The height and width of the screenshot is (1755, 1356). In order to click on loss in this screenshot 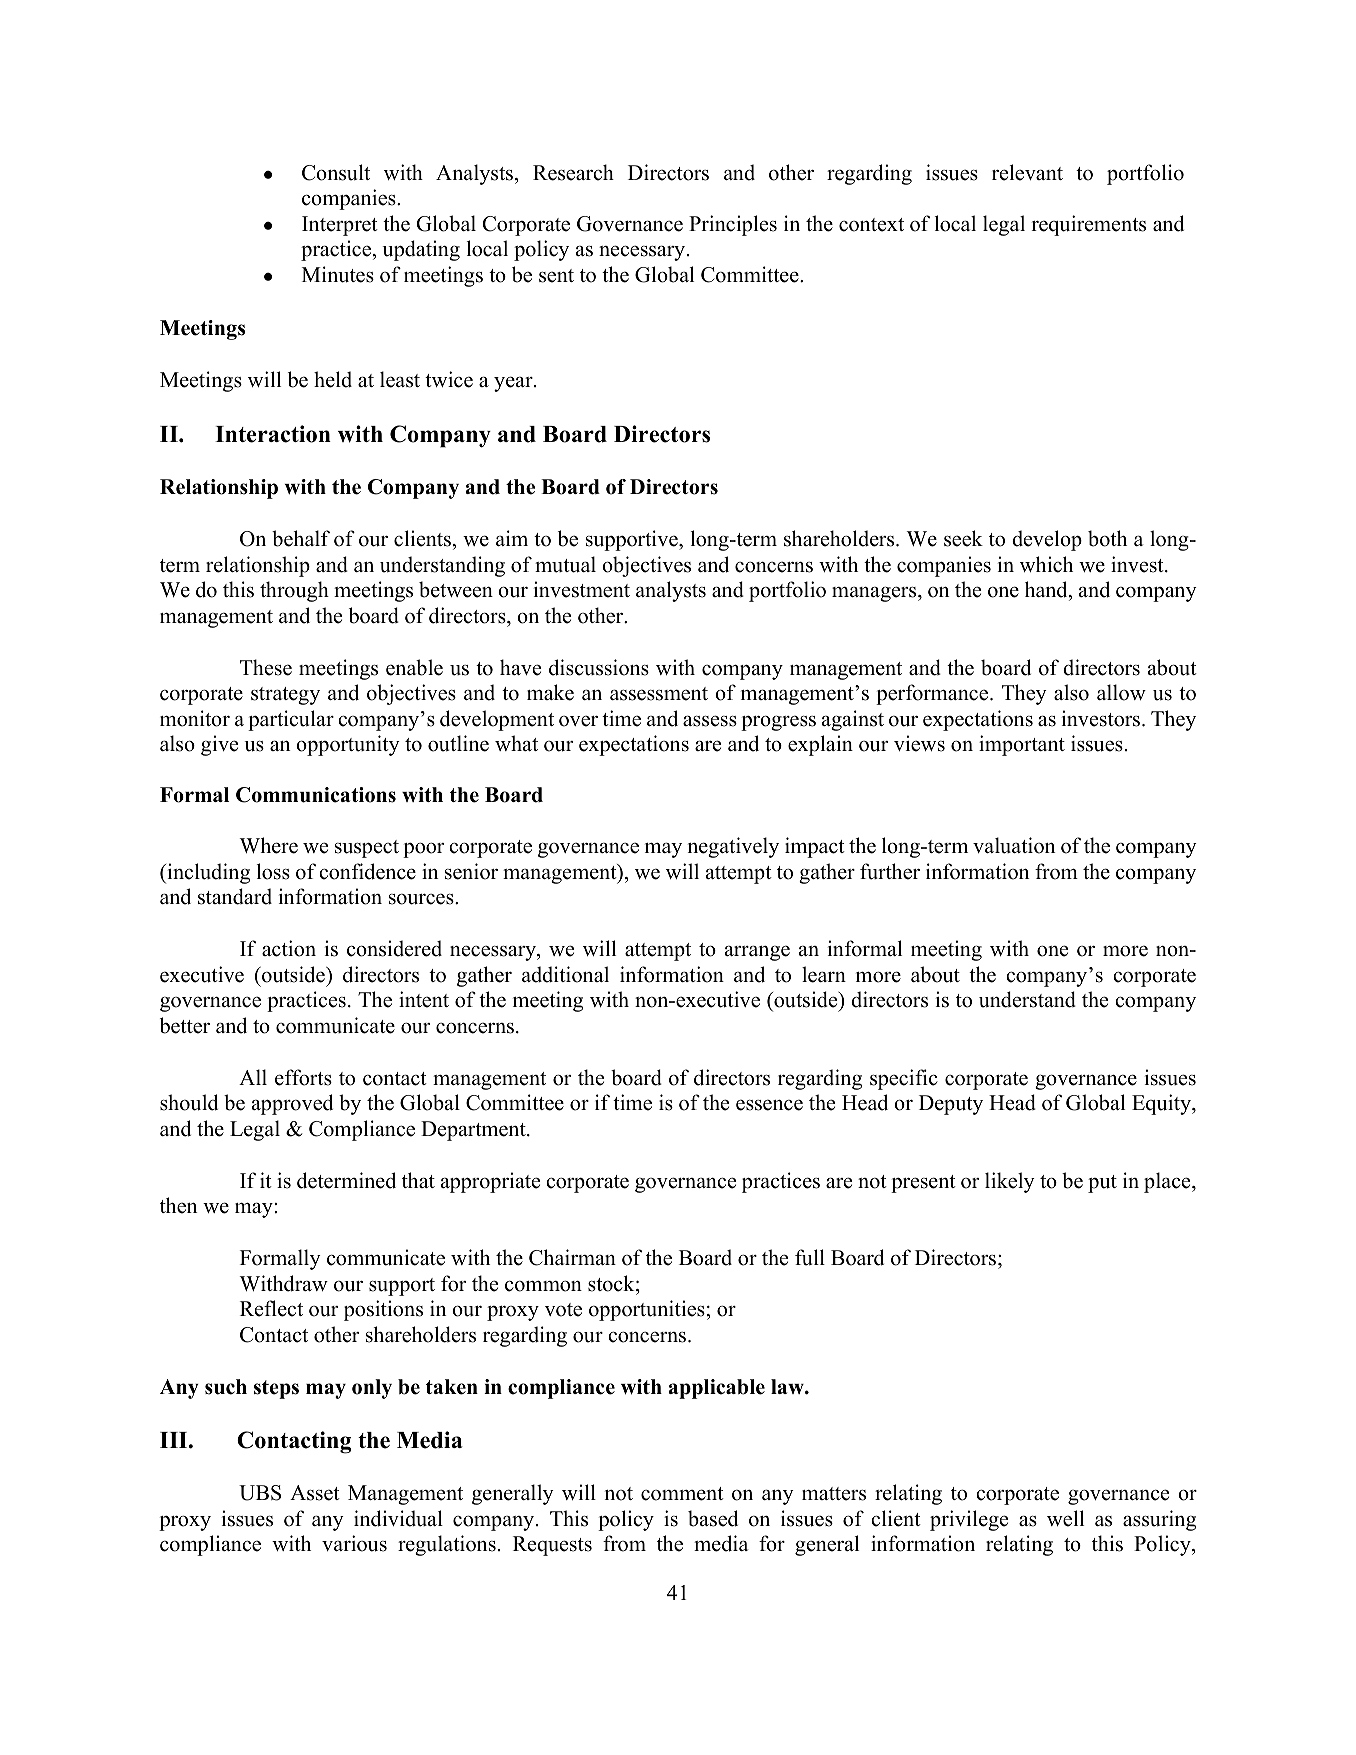, I will do `click(273, 871)`.
